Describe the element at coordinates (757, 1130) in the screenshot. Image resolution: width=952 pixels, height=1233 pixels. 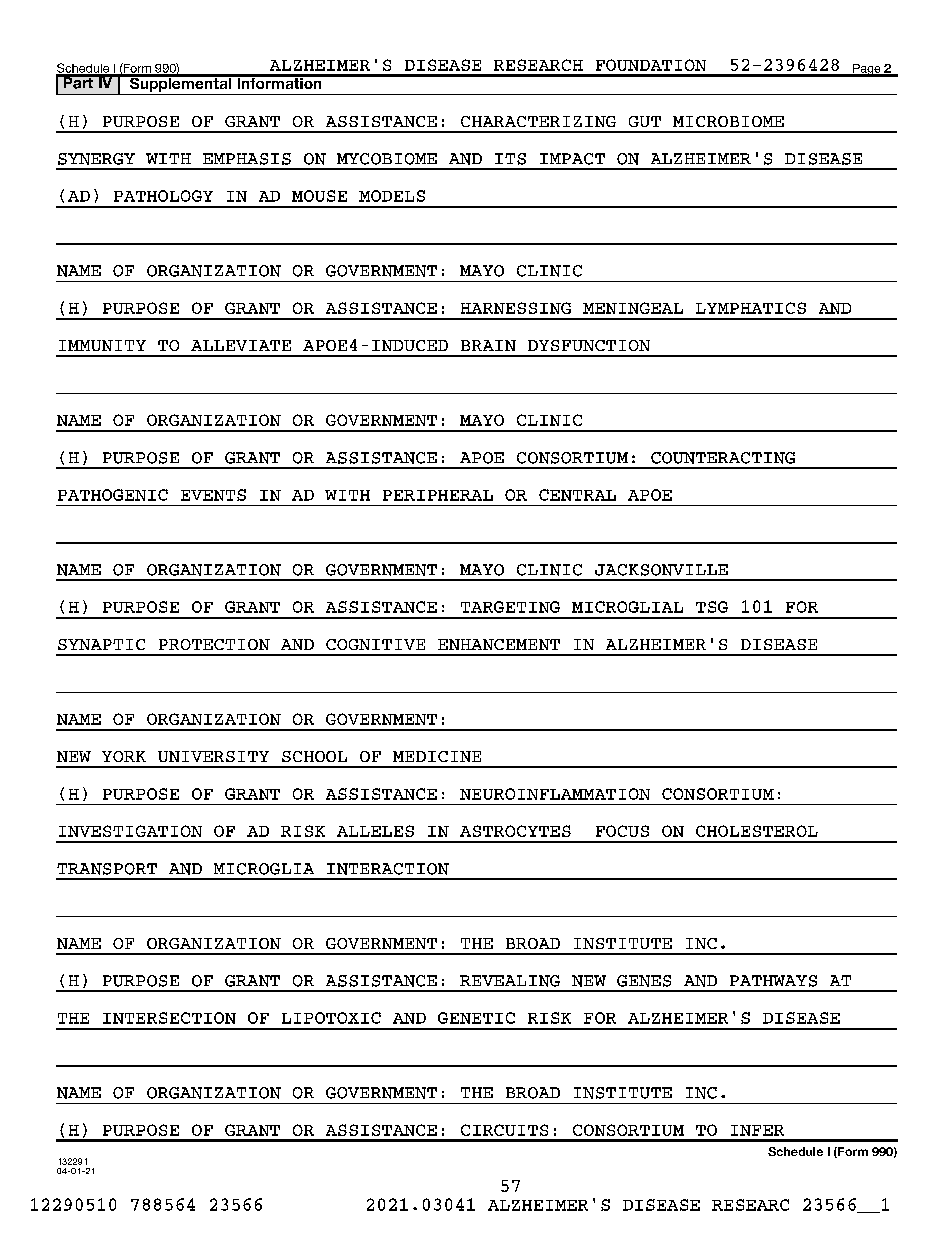
I see `INFER` at that location.
